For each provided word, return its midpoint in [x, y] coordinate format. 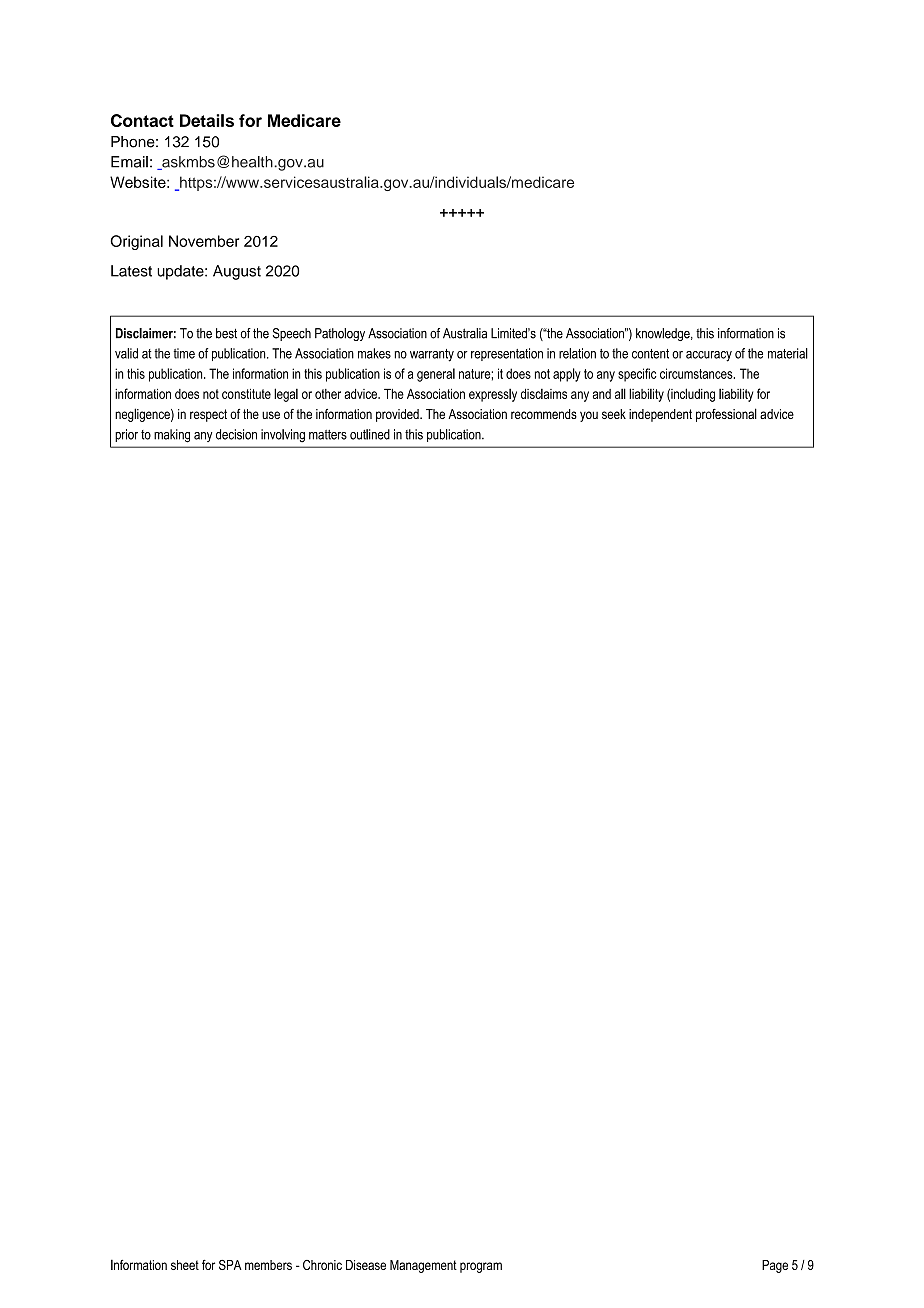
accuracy [709, 356]
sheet [185, 1265]
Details [207, 120]
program [481, 1267]
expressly [493, 395]
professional [726, 415]
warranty [432, 355]
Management [423, 1266]
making [172, 436]
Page [775, 1266]
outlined [370, 434]
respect [208, 415]
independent [660, 415]
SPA [230, 1265]
